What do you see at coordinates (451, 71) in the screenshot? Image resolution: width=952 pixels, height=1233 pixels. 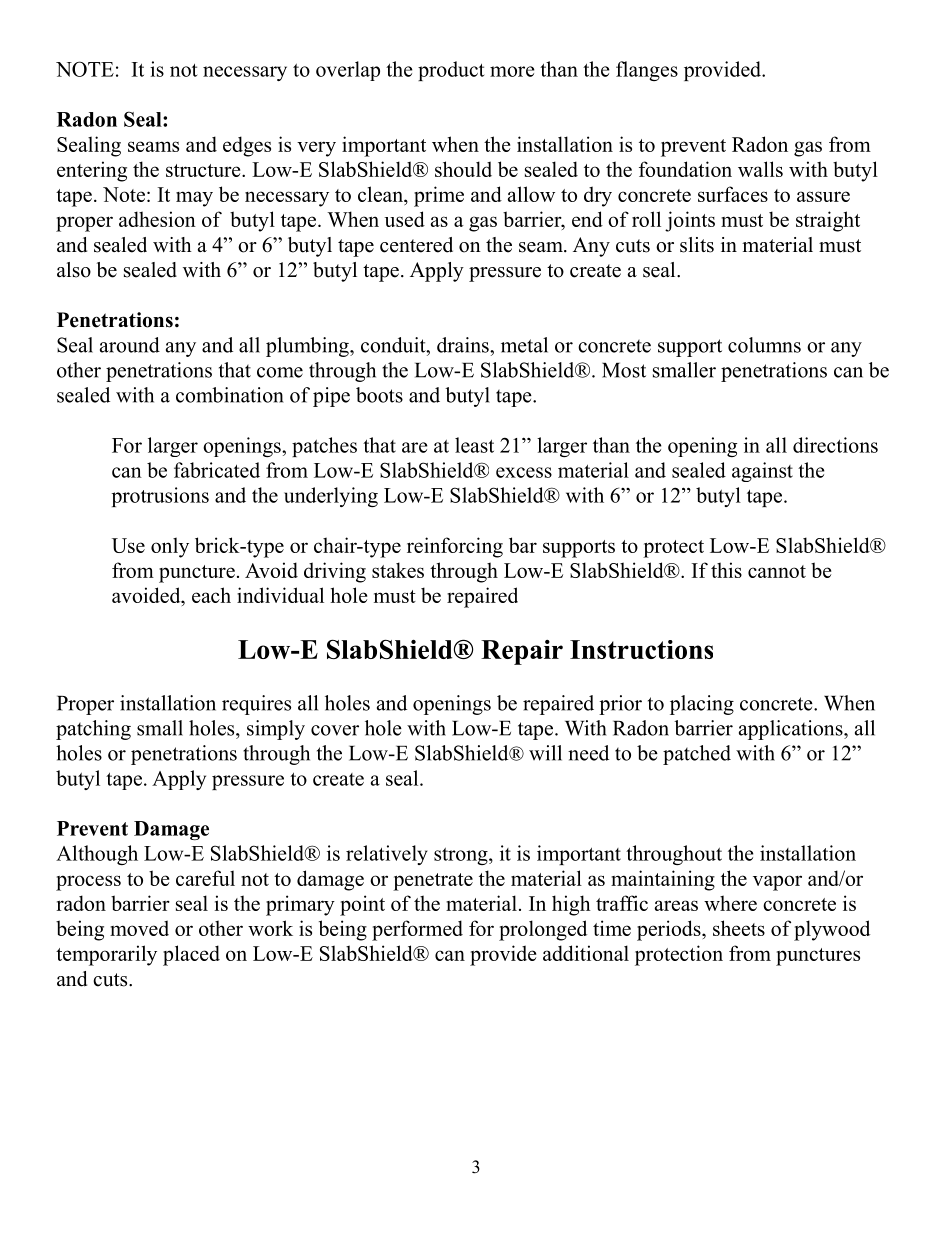 I see `product` at bounding box center [451, 71].
